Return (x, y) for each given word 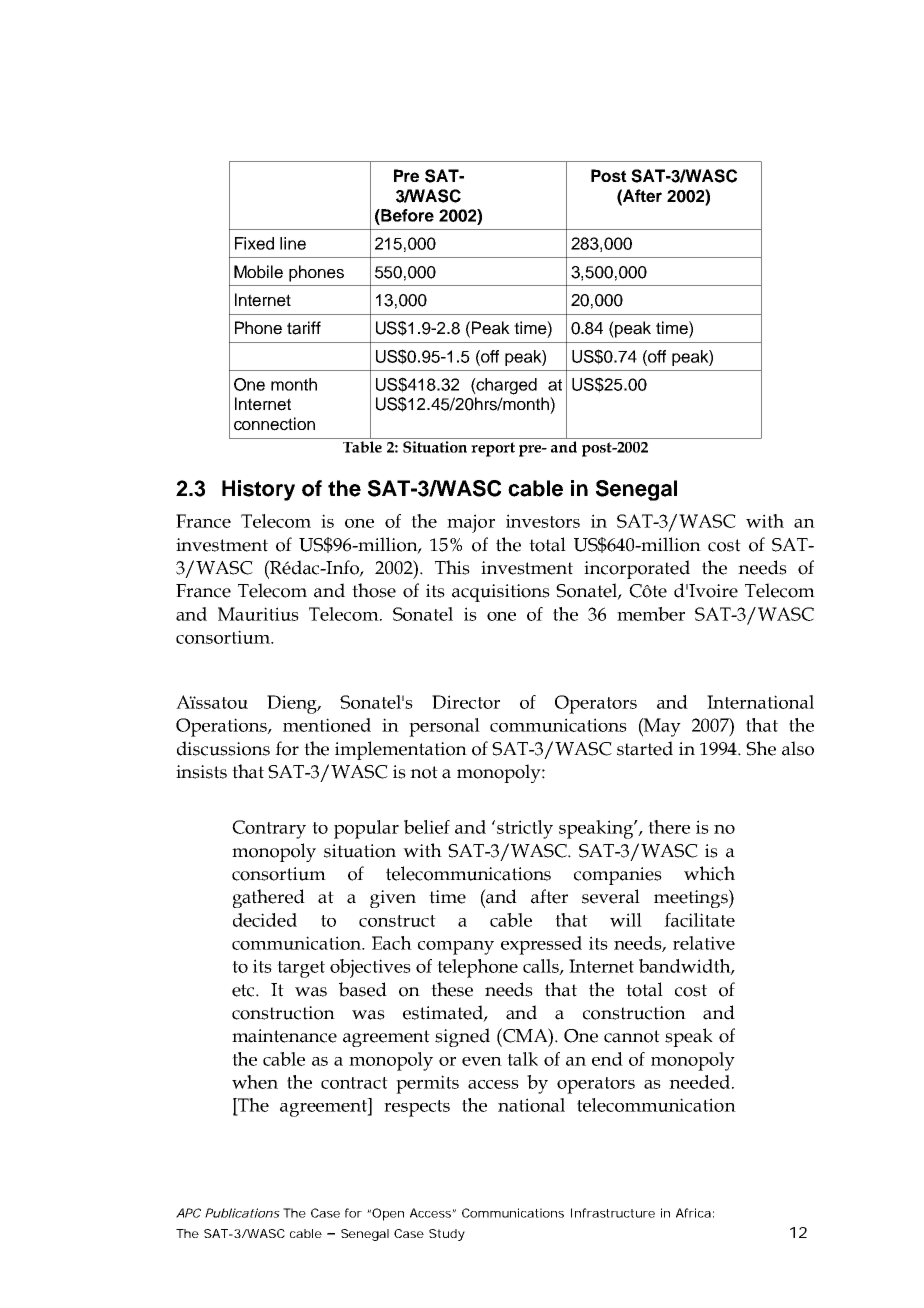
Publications (242, 1213)
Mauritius (258, 614)
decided (265, 920)
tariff (304, 328)
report (493, 449)
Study (447, 1235)
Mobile (258, 272)
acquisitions (501, 593)
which (709, 873)
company (456, 948)
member (651, 614)
